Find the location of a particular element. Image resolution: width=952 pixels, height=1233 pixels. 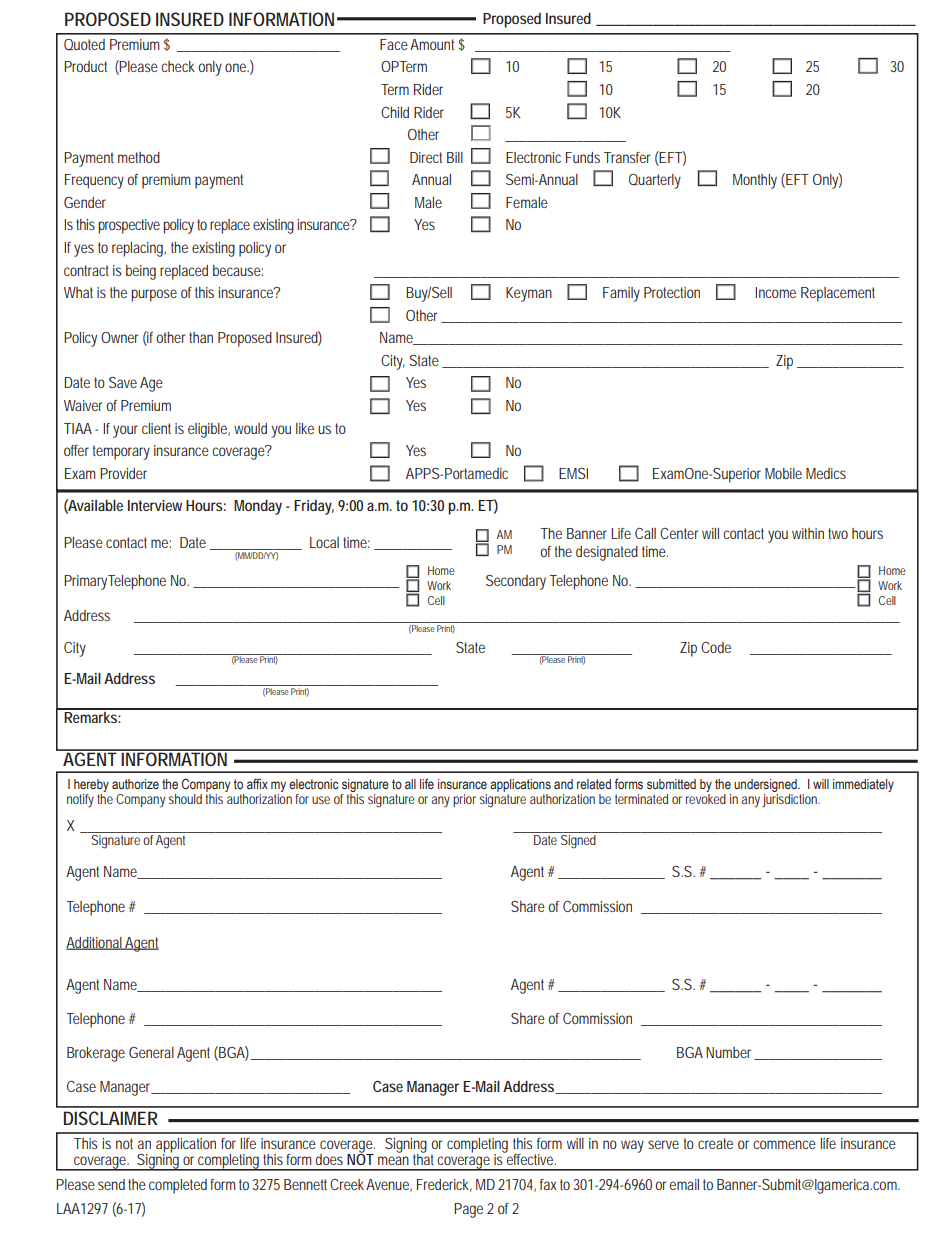

Secondary is located at coordinates (516, 582).
